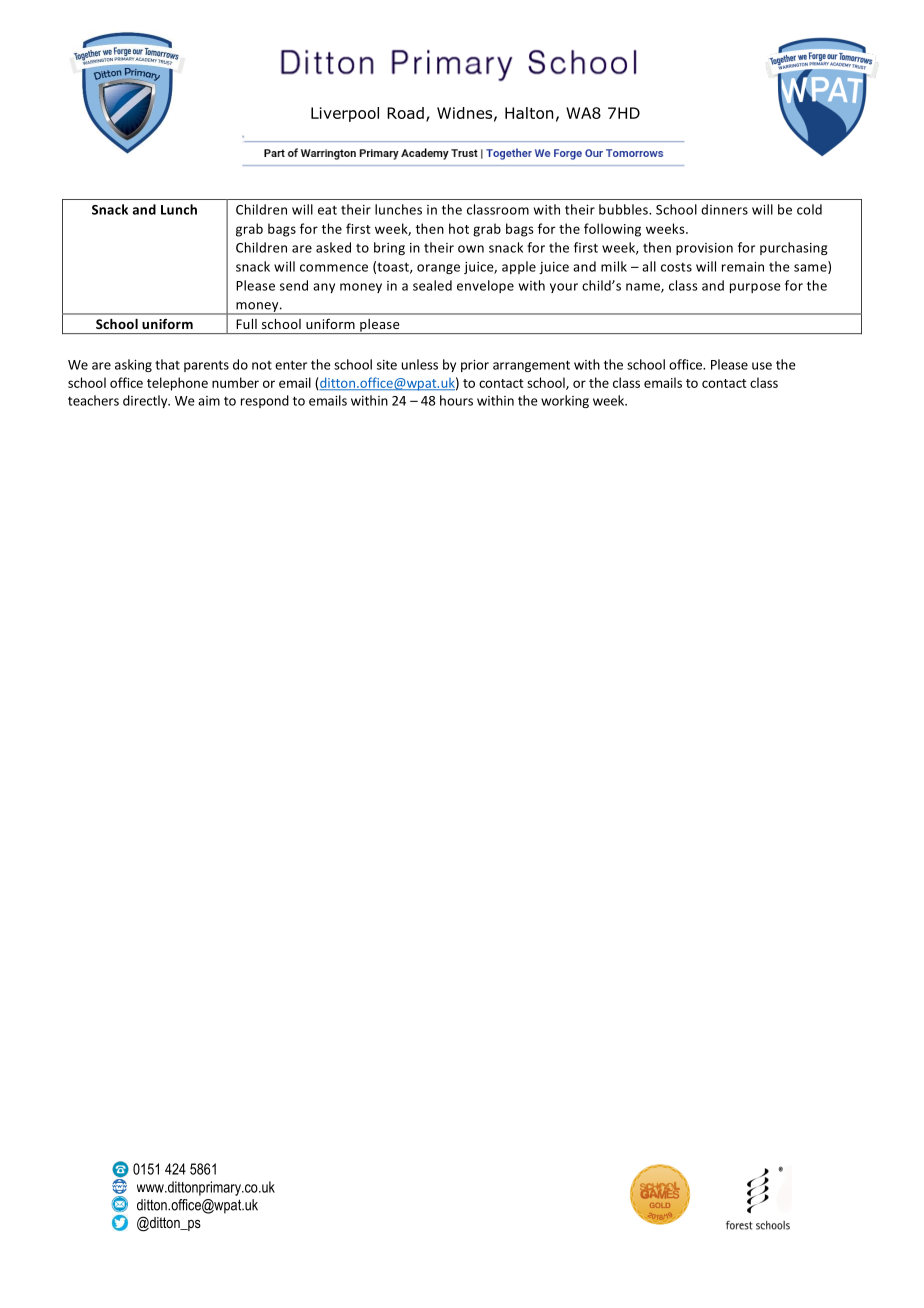 The height and width of the screenshot is (1308, 924). Describe the element at coordinates (405, 113) in the screenshot. I see `Road` at that location.
